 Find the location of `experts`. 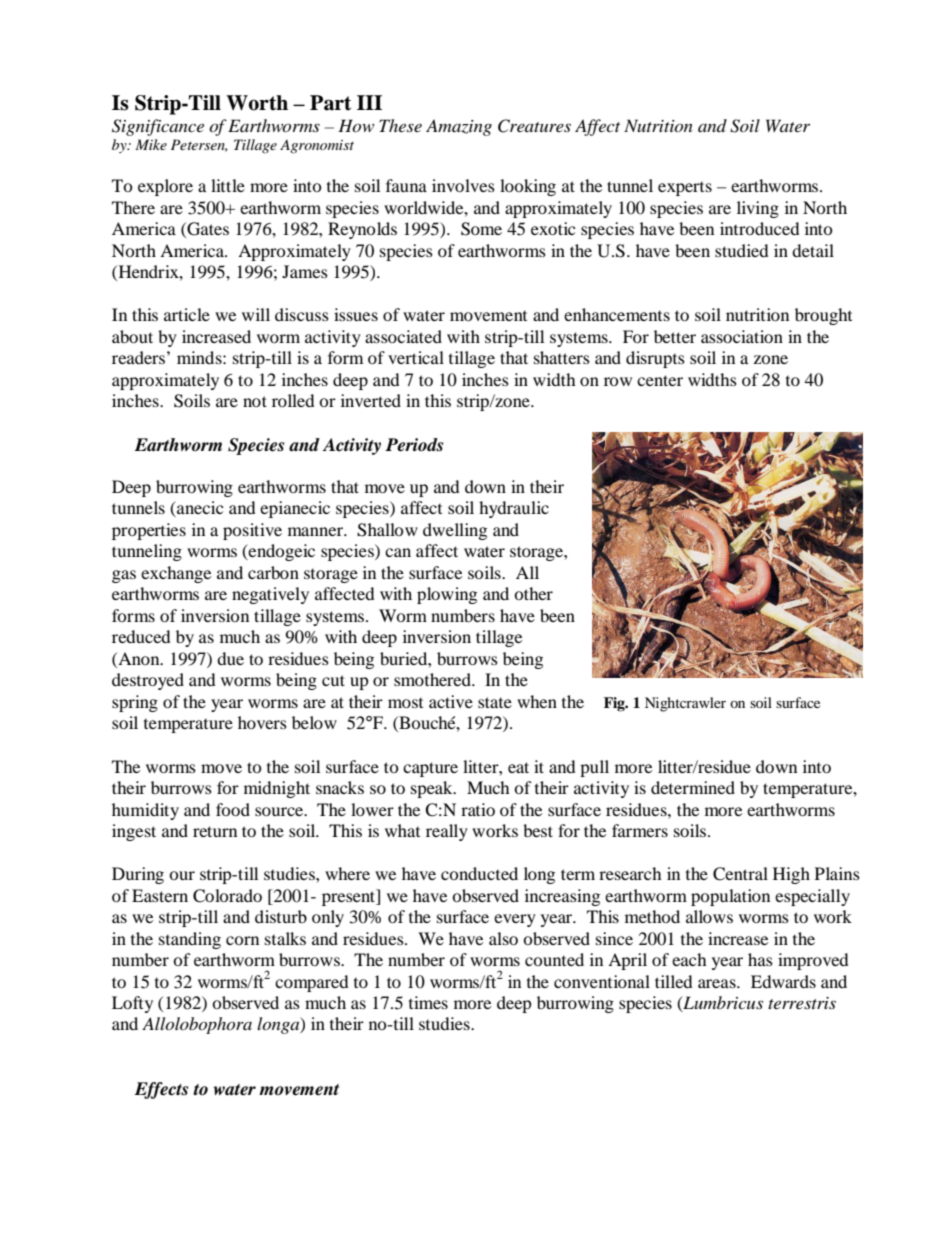

experts is located at coordinates (685, 189).
